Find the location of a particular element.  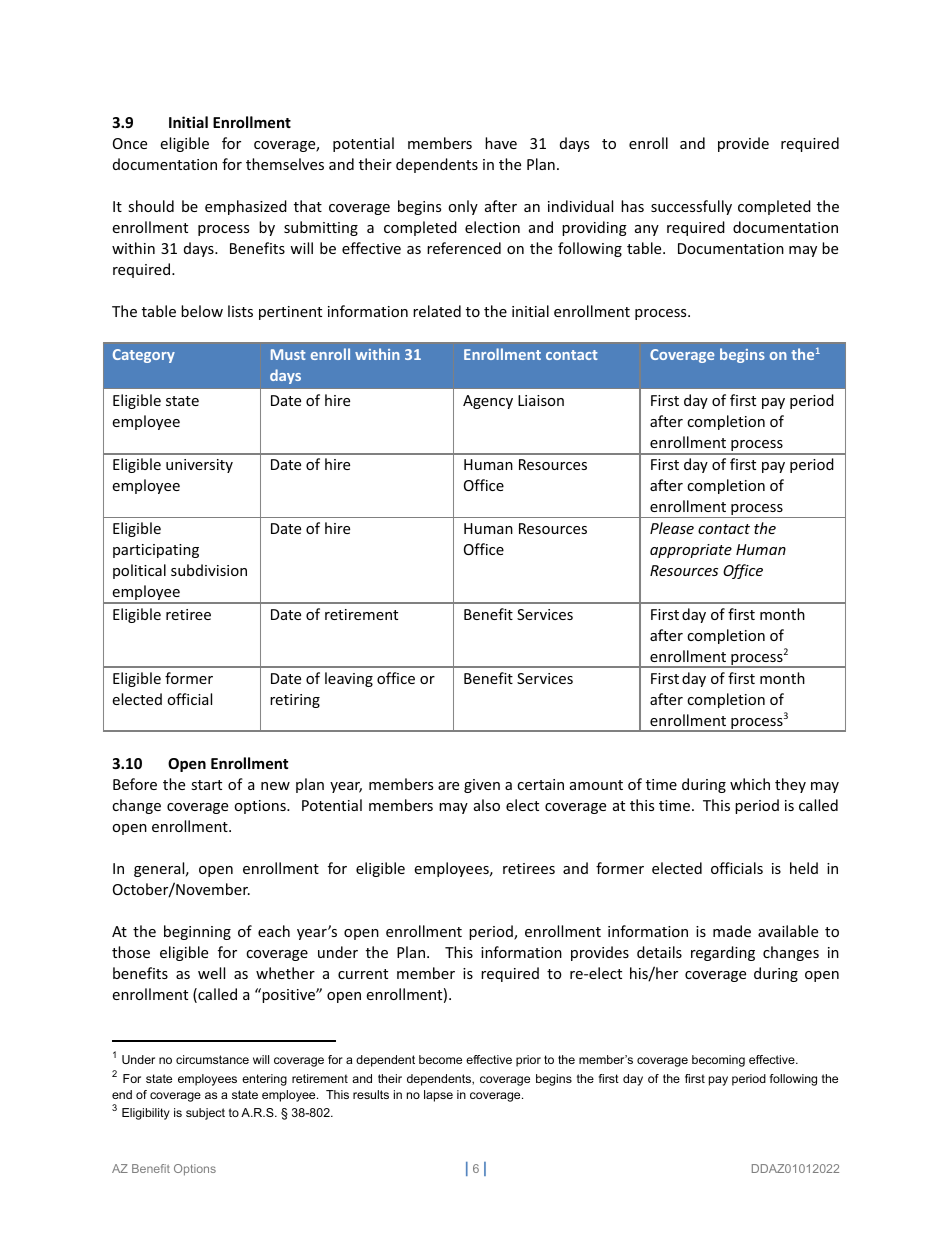

subdivision is located at coordinates (209, 570).
